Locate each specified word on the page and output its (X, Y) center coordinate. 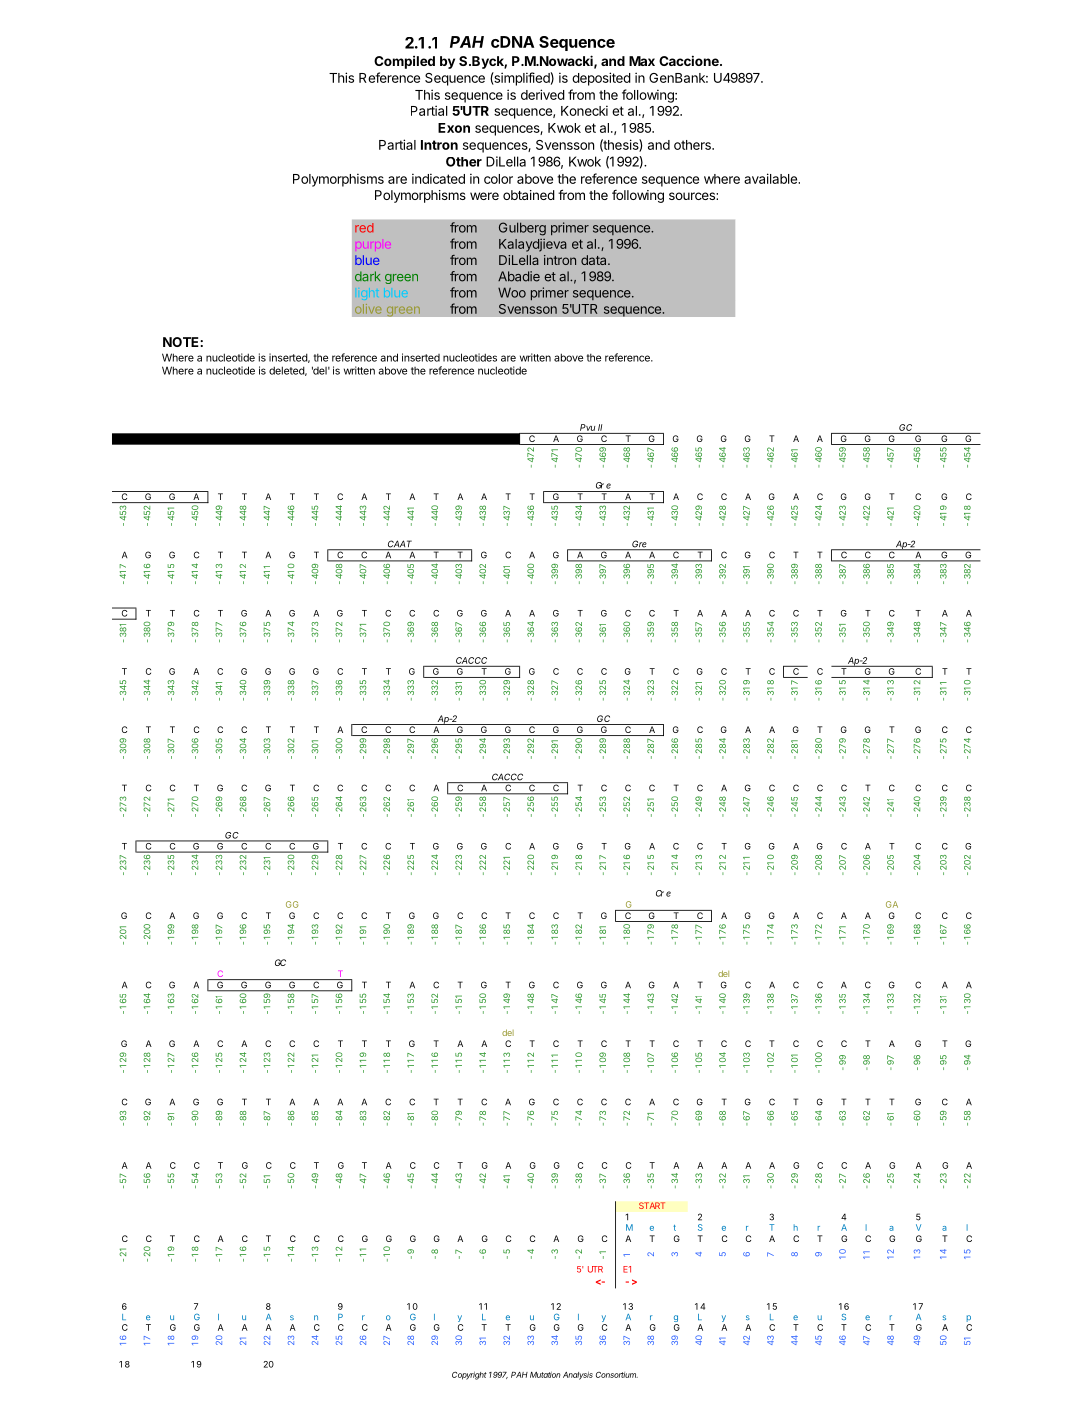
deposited (601, 79)
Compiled (404, 62)
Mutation (545, 1375)
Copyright (469, 1375)
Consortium (617, 1375)
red (364, 228)
